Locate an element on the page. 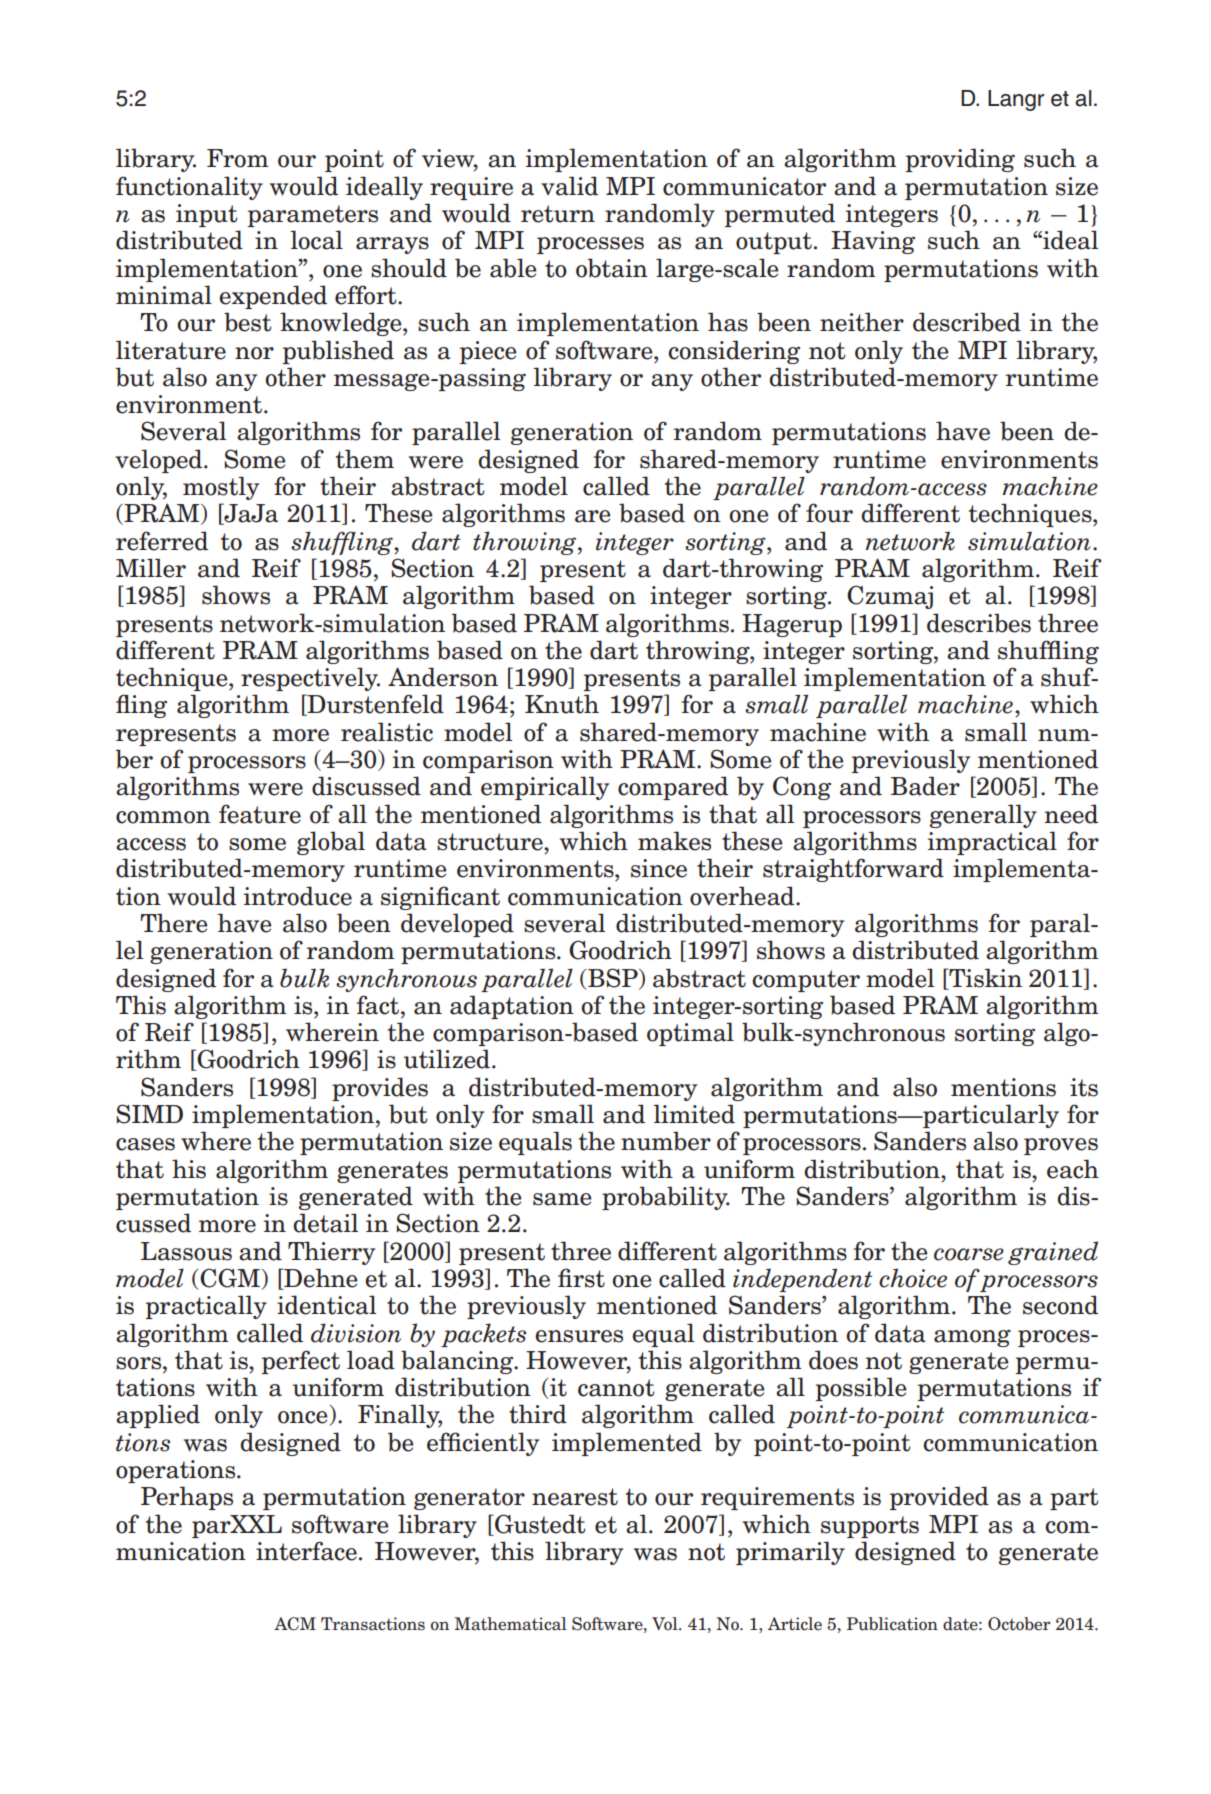 The width and height of the document is (1211, 1794). feature is located at coordinates (260, 814).
